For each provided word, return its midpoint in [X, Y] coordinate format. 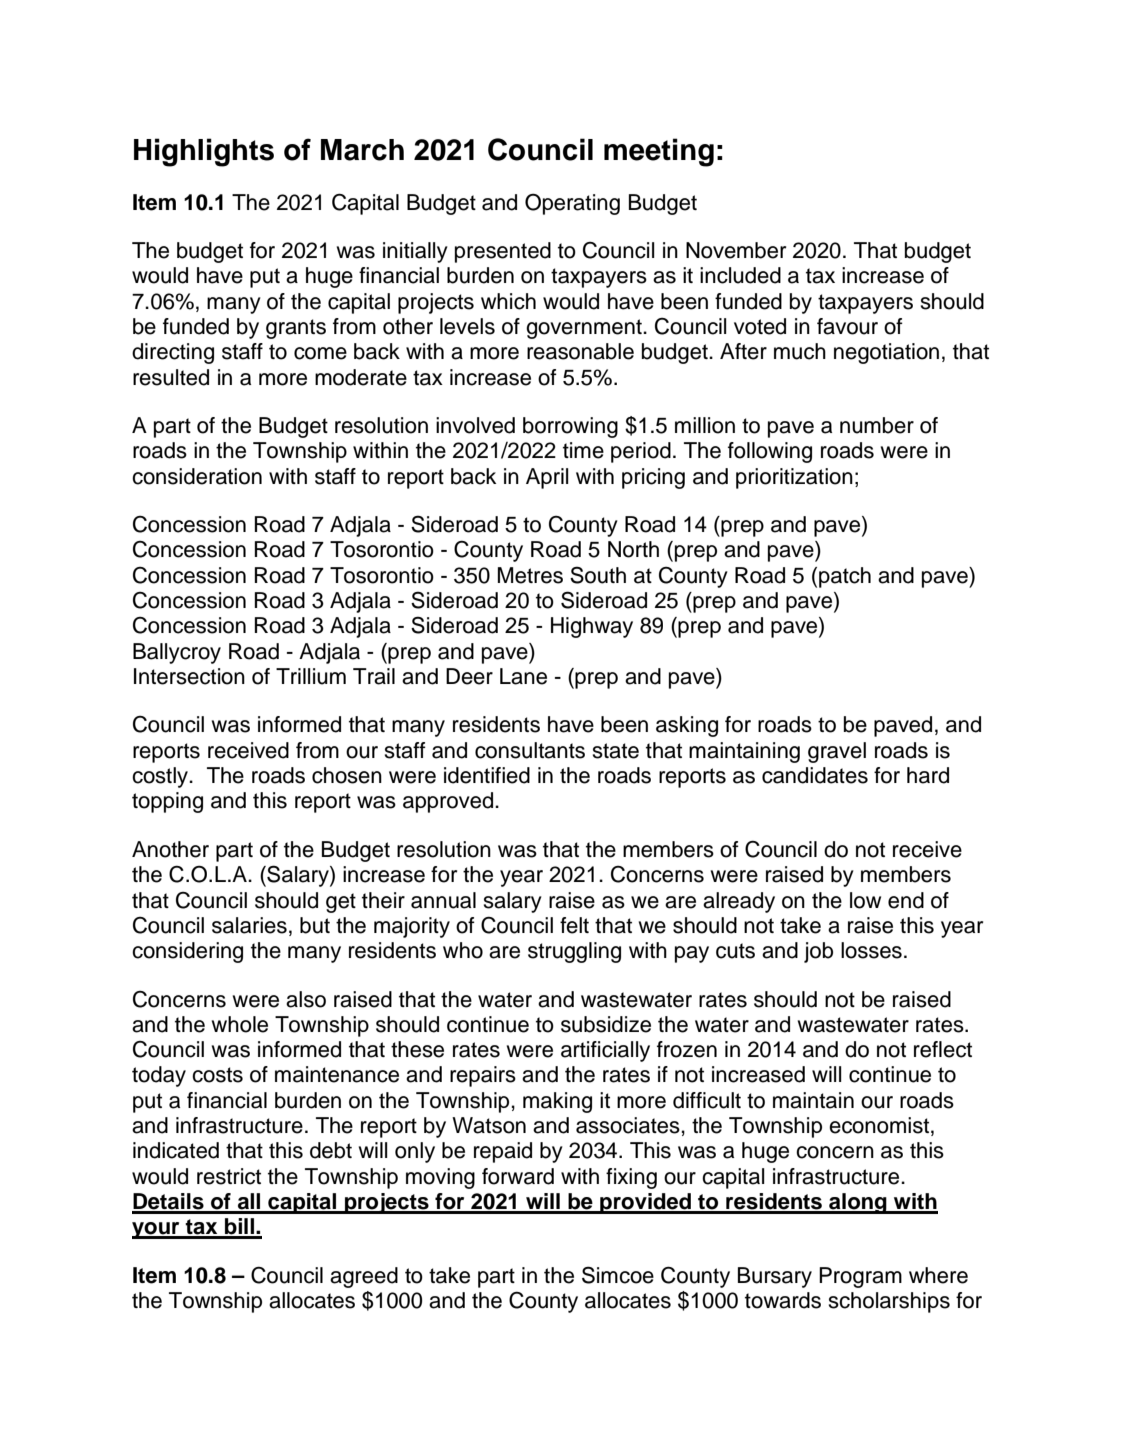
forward [518, 1176]
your [157, 1230]
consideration [197, 476]
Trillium [311, 676]
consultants [530, 750]
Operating [572, 204]
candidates [815, 775]
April [547, 478]
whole [240, 1024]
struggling [574, 952]
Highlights [204, 152]
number [877, 425]
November [736, 250]
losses [871, 950]
